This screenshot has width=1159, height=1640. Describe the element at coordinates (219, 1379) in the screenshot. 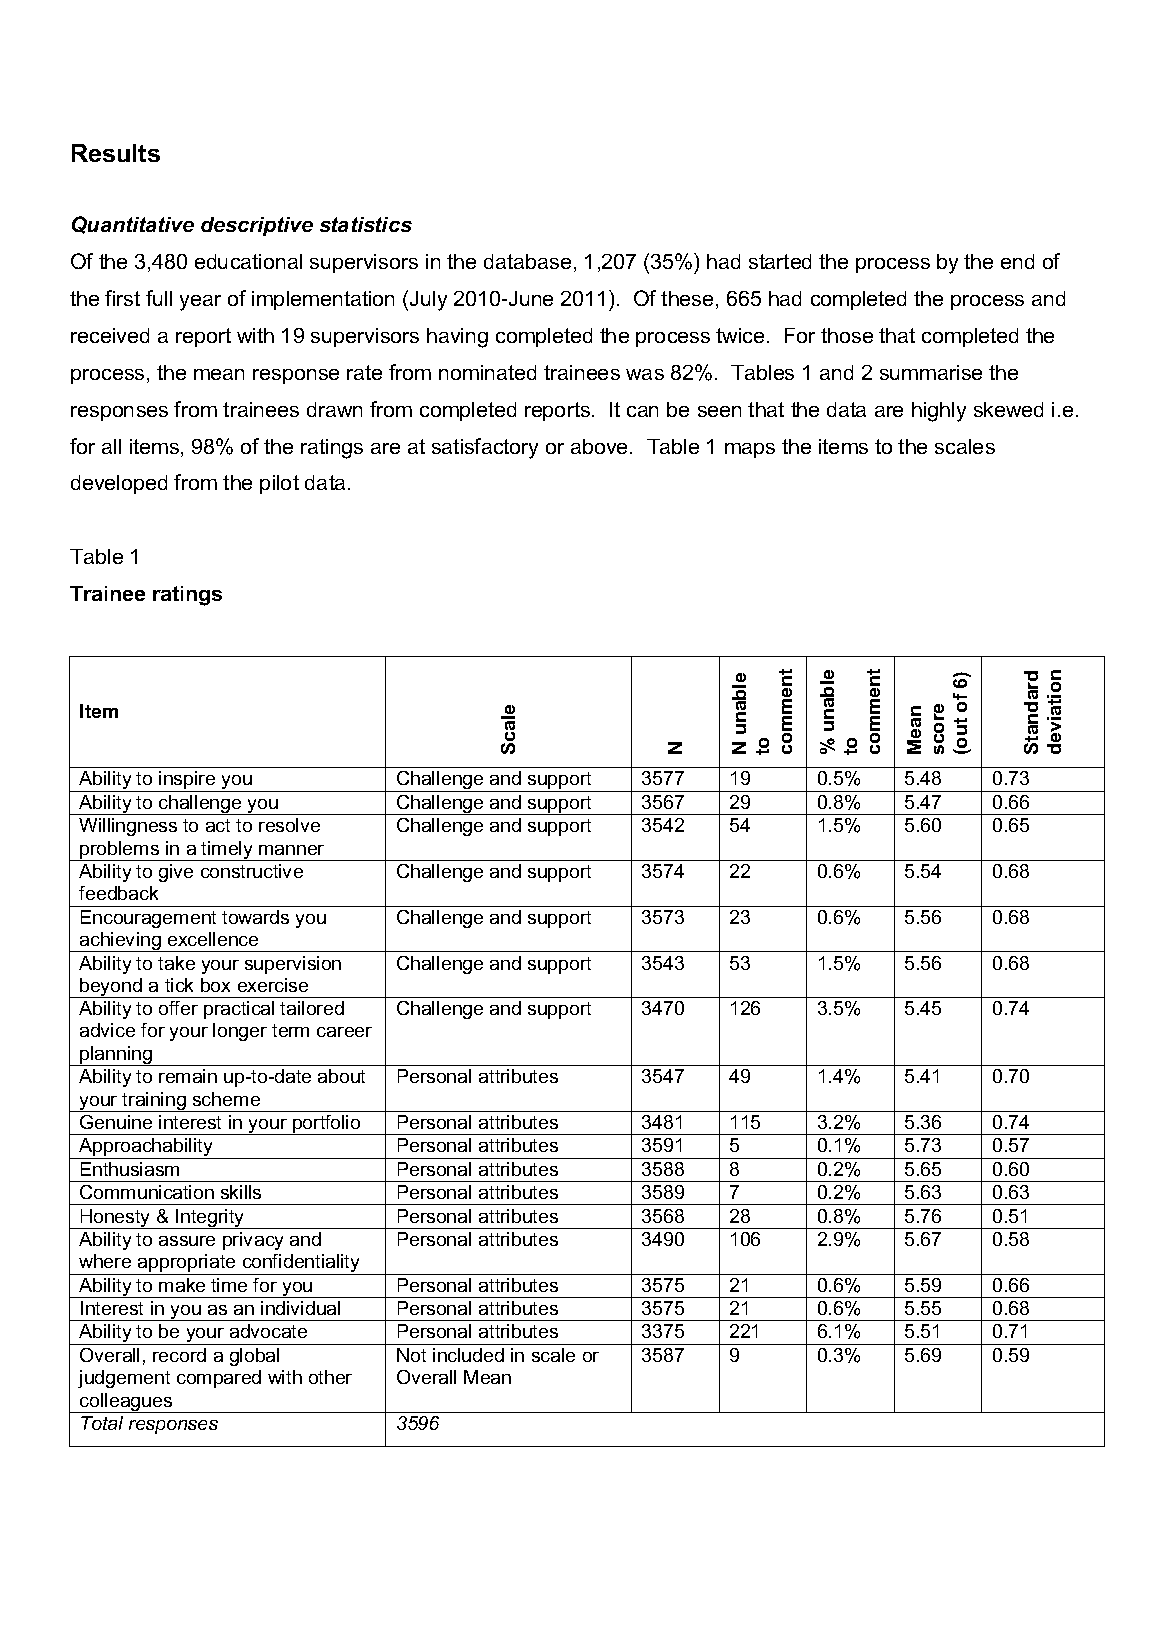

I see `compared` at that location.
